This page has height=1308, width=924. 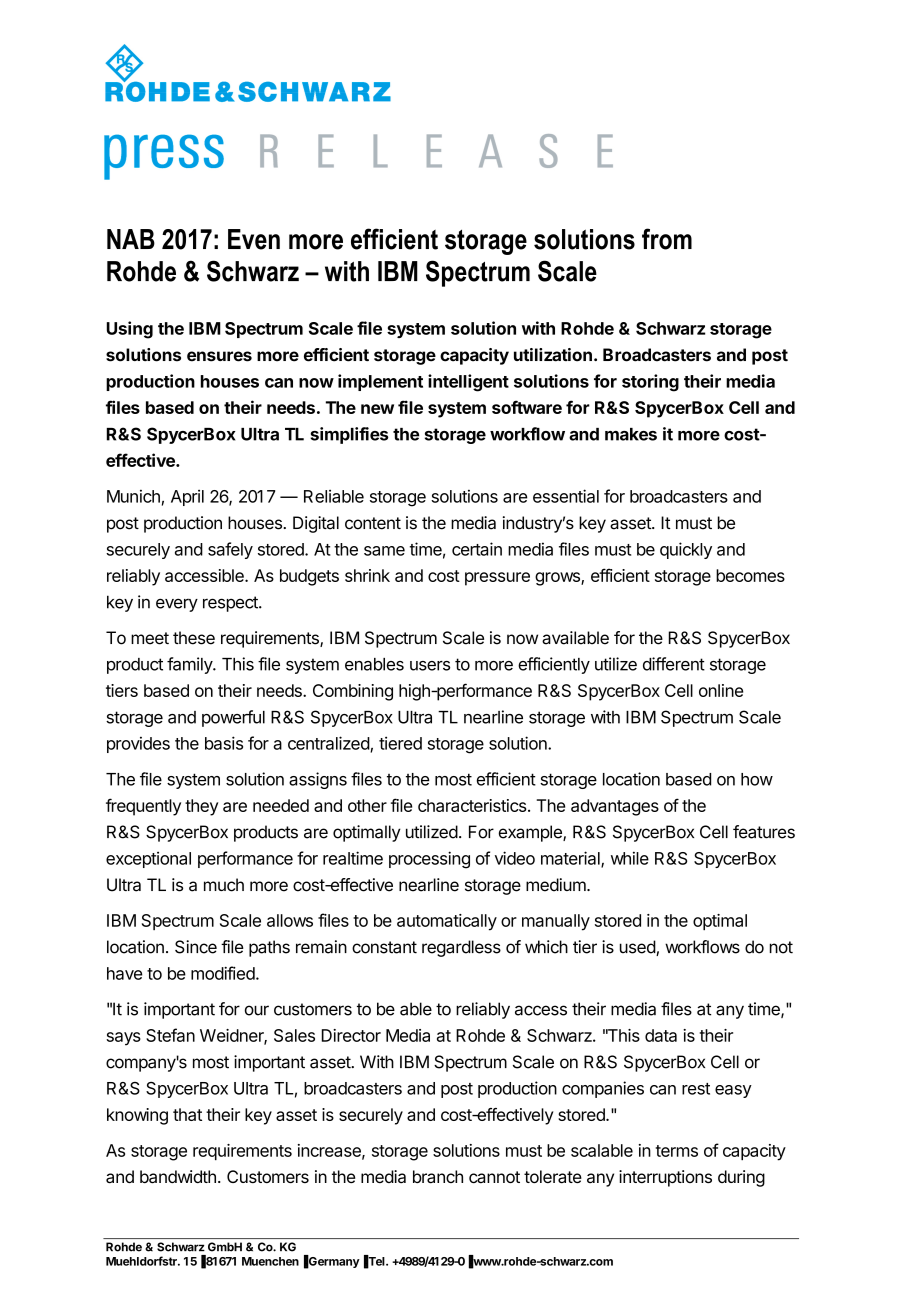 What do you see at coordinates (468, 383) in the page?
I see `intelligent` at bounding box center [468, 383].
